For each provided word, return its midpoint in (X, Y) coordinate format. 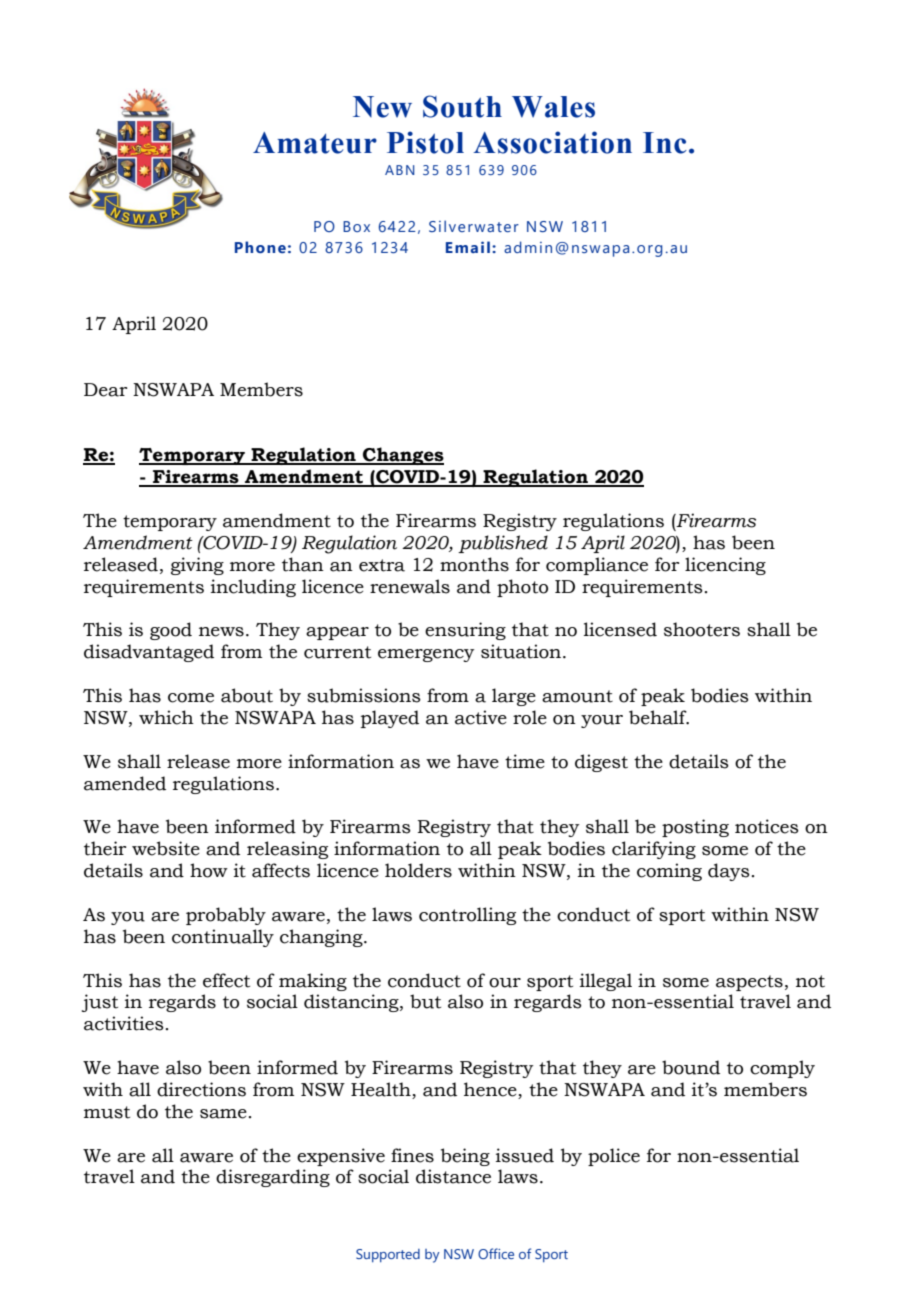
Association (552, 142)
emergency (426, 655)
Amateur (315, 143)
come (191, 698)
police (614, 1157)
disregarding (273, 1178)
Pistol (425, 142)
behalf (659, 717)
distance (453, 1176)
